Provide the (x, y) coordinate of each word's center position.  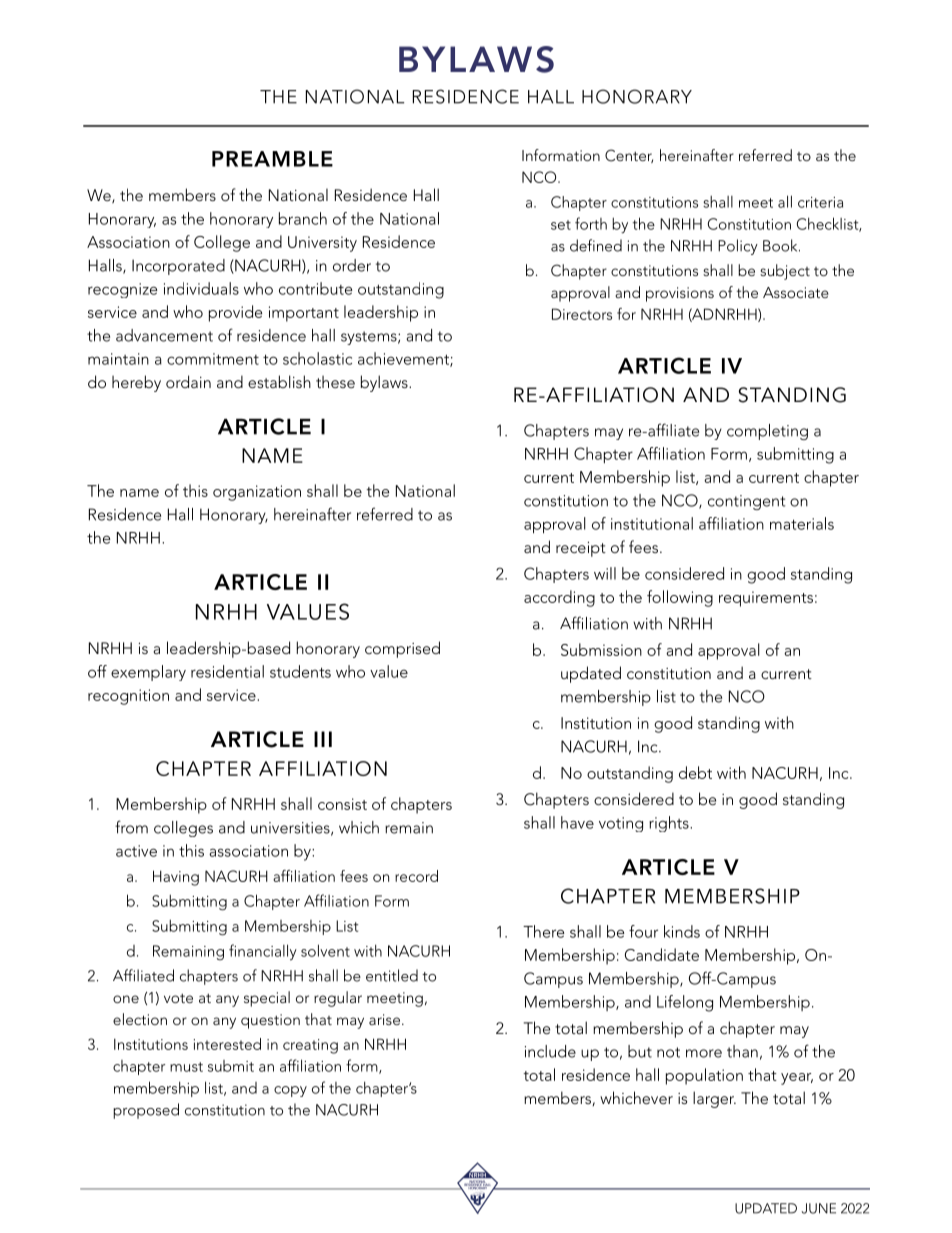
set (561, 225)
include (550, 1051)
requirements (766, 599)
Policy (738, 247)
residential (227, 671)
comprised (402, 649)
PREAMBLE (272, 159)
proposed (146, 1111)
